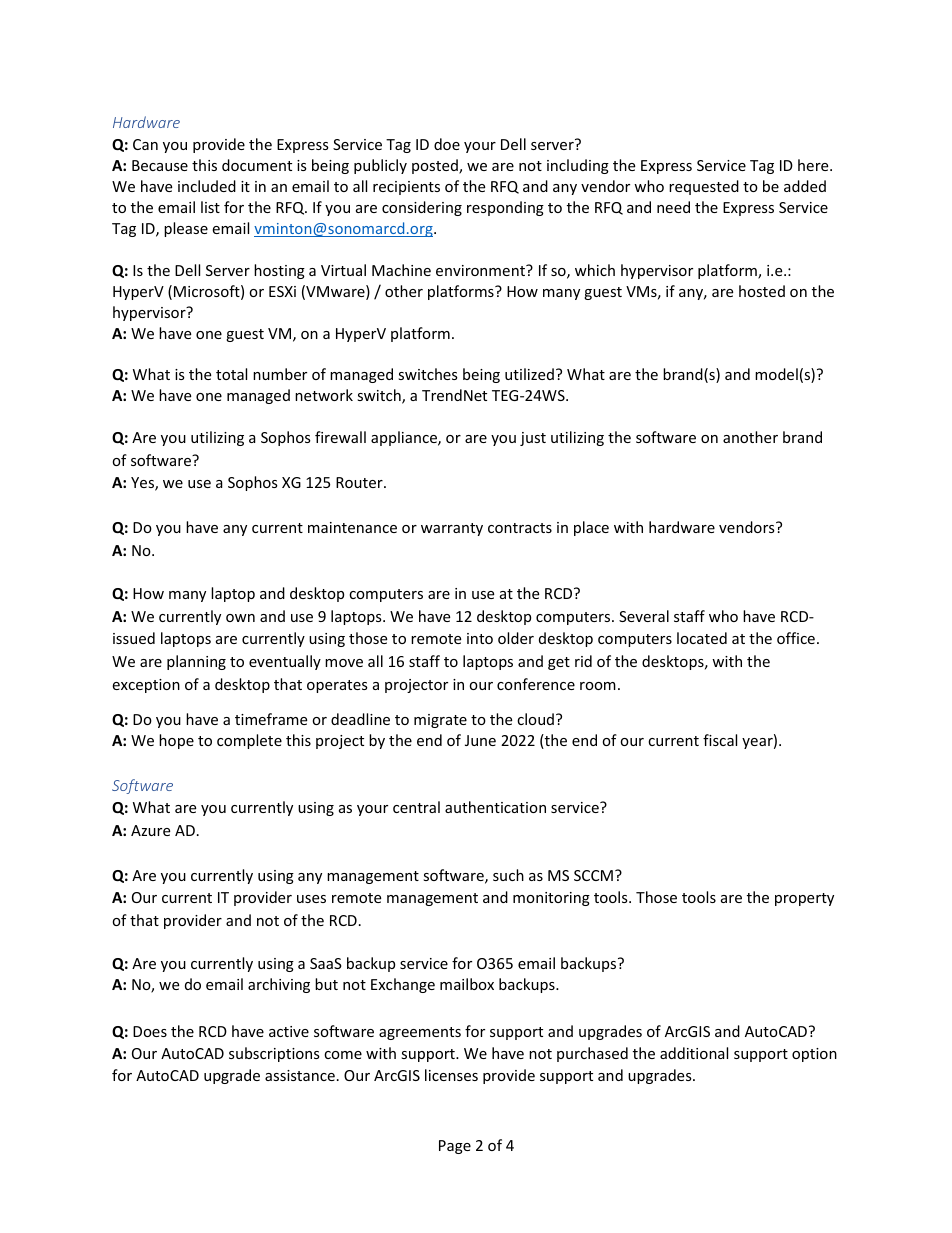 Image resolution: width=952 pixels, height=1233 pixels. Describe the element at coordinates (452, 529) in the page. I see `warranty` at that location.
